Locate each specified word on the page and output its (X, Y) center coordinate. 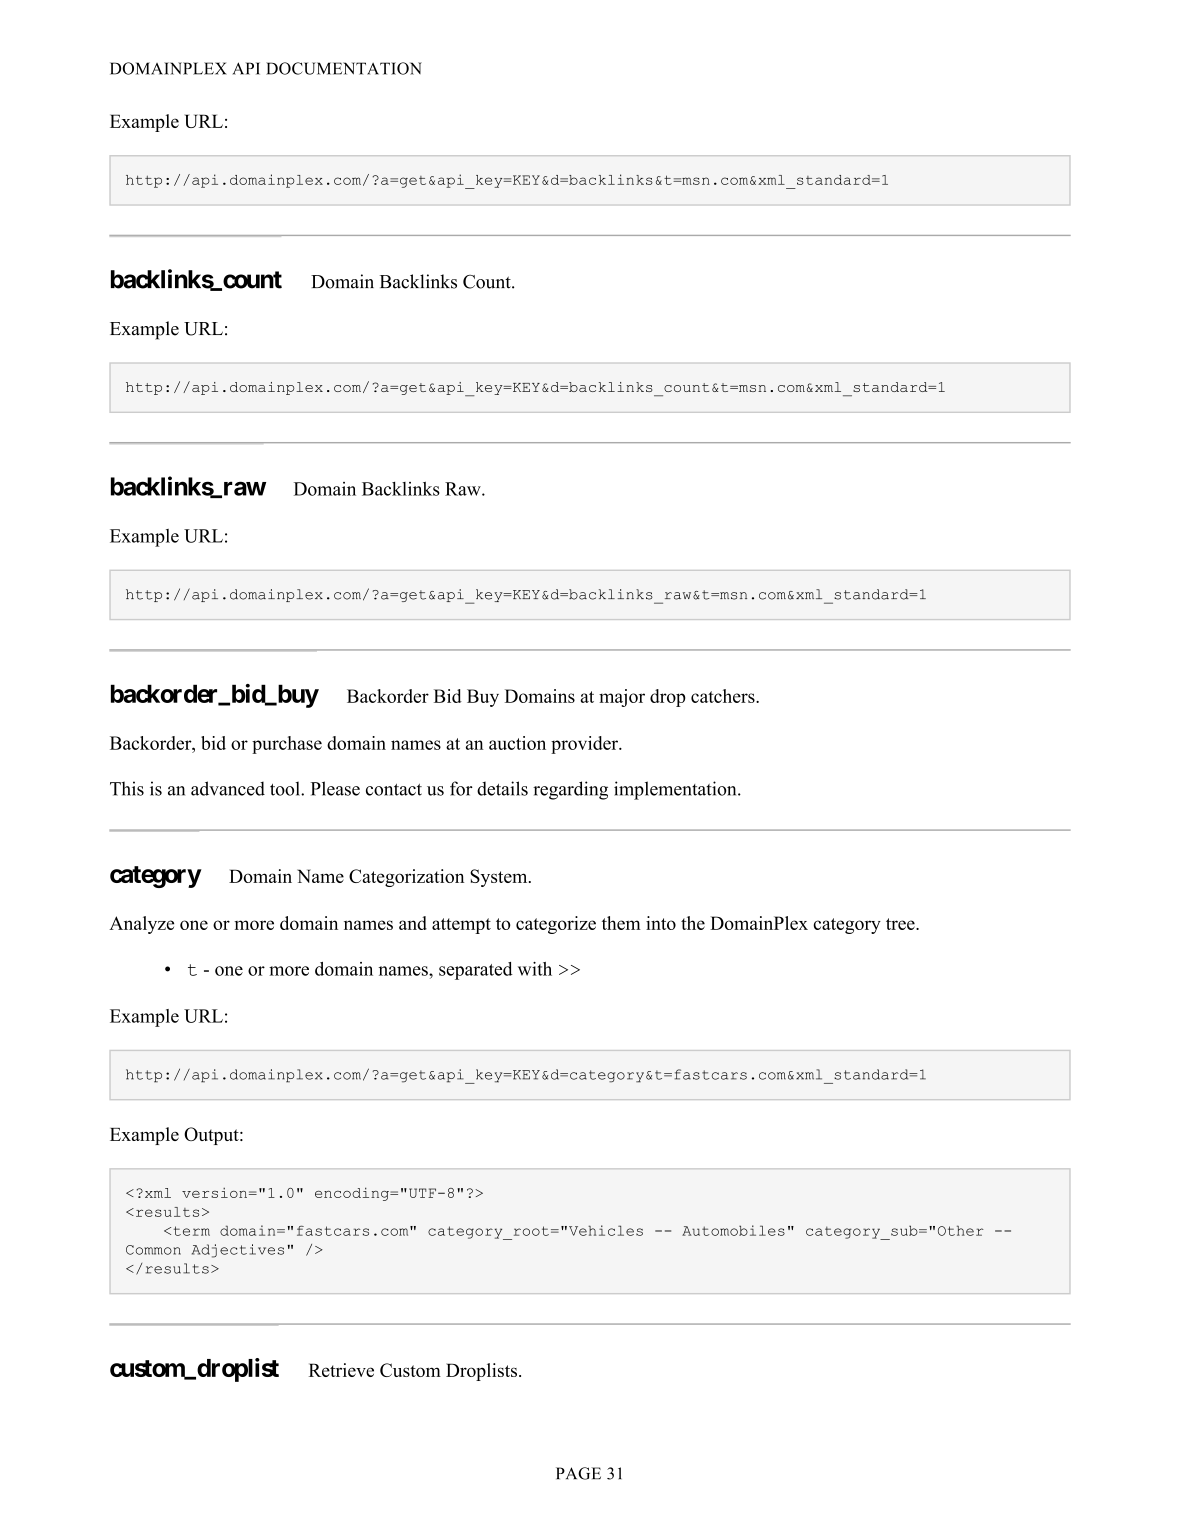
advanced (228, 788)
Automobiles (733, 1230)
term (192, 1231)
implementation (676, 790)
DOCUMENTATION (344, 68)
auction (517, 743)
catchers (724, 696)
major (622, 698)
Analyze (141, 925)
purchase (287, 745)
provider (585, 745)
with (535, 969)
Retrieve (341, 1370)
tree (901, 924)
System (500, 878)
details (502, 788)
